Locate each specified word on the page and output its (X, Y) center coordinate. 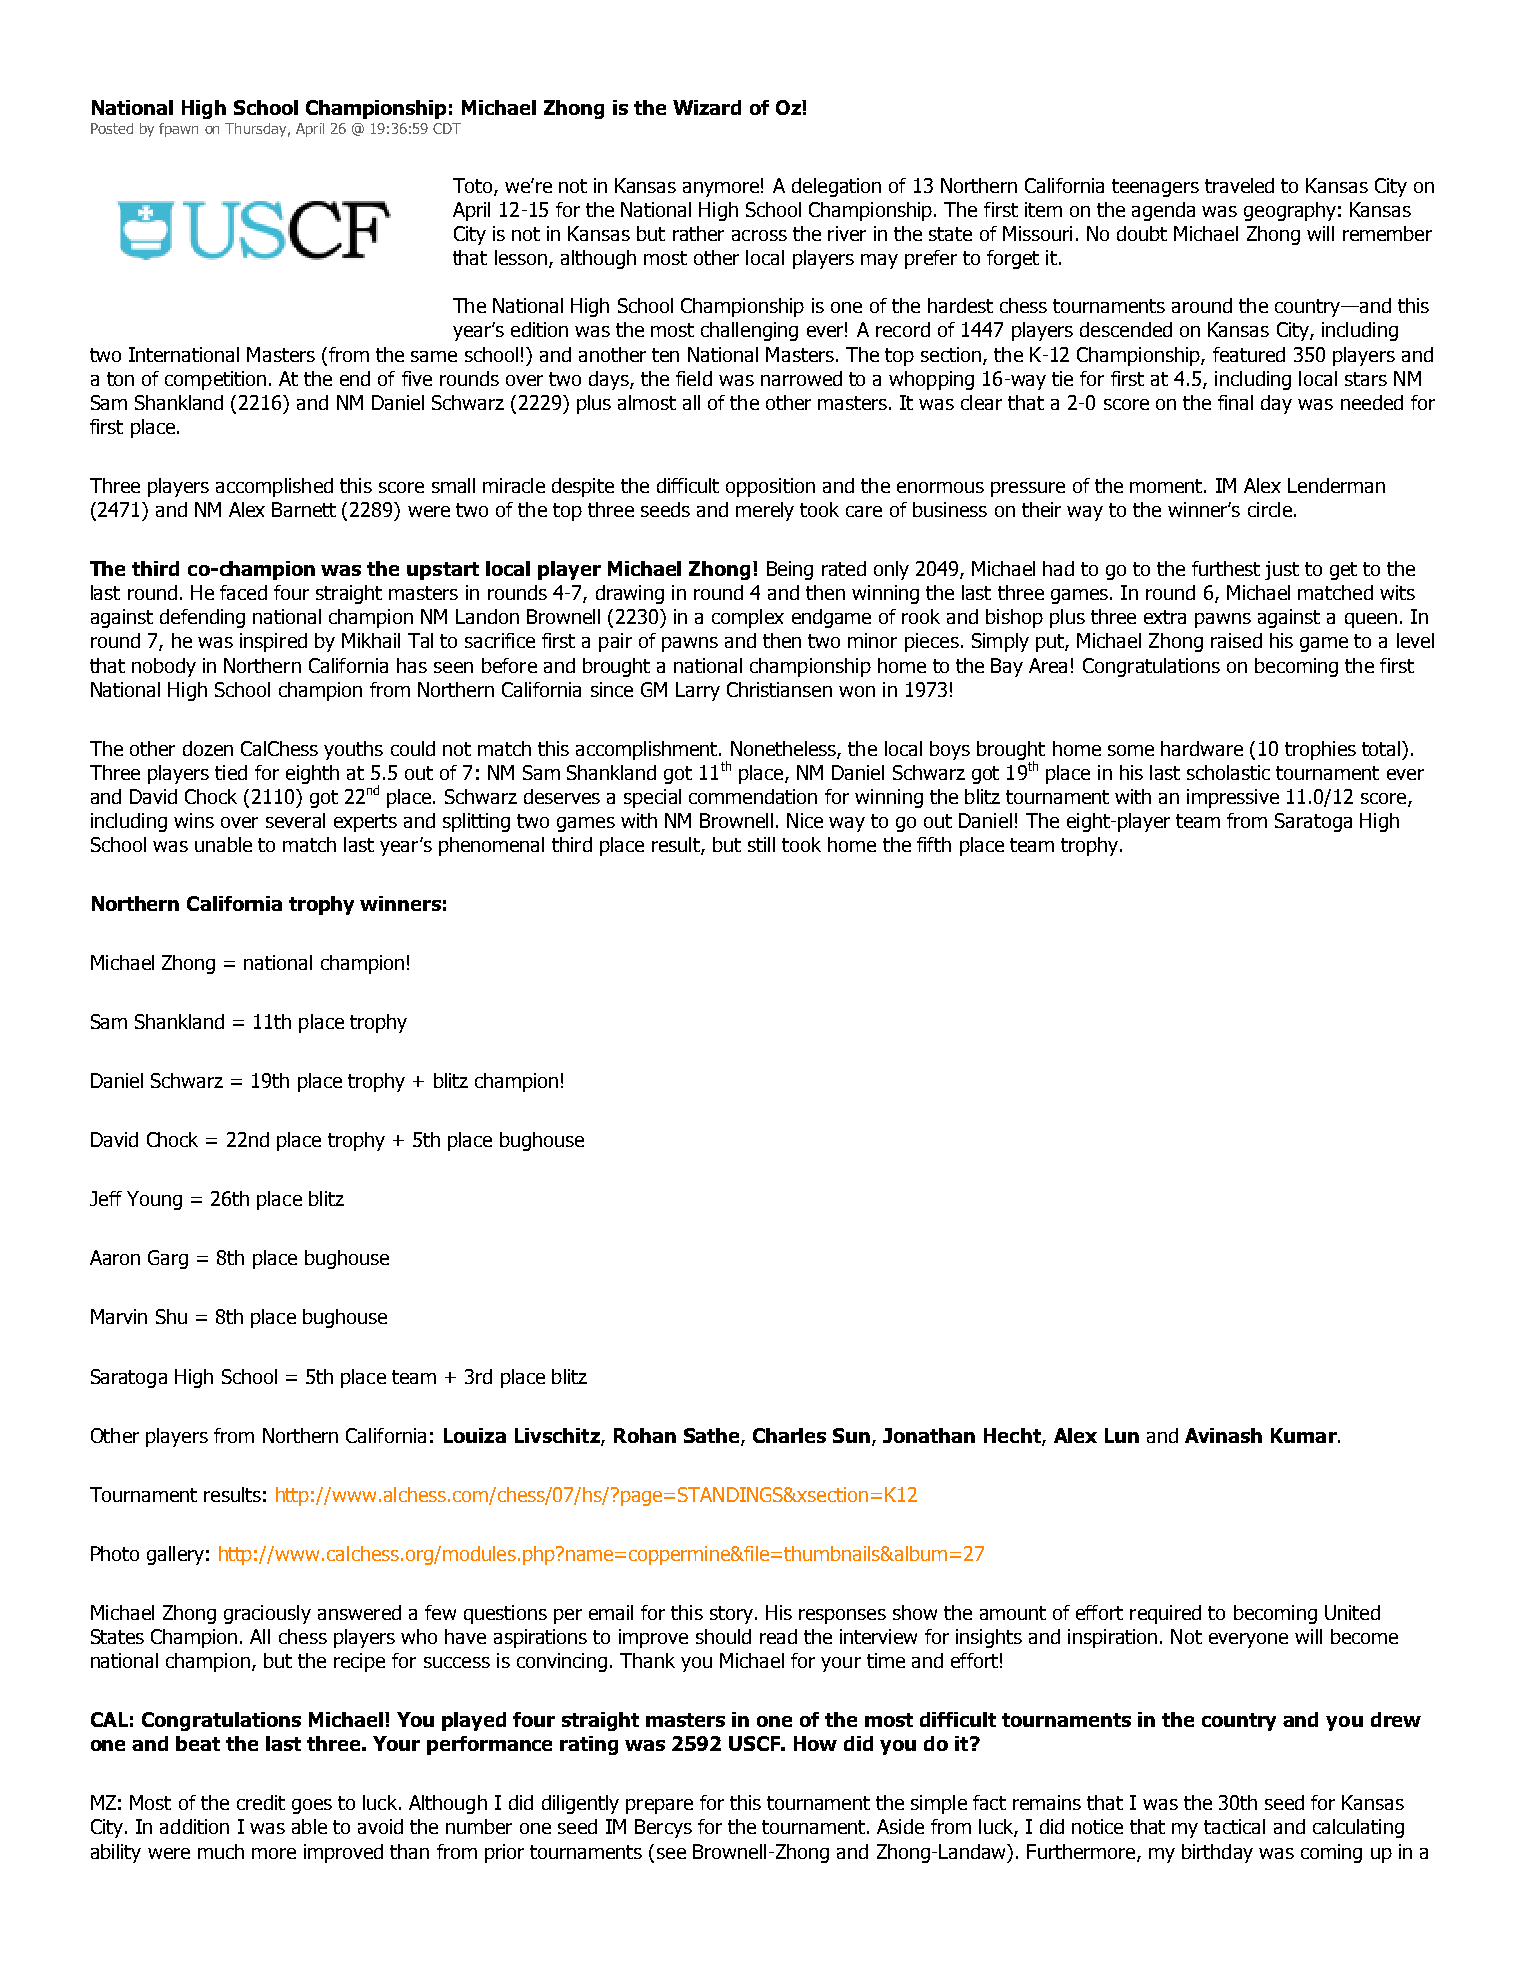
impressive (1233, 798)
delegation (836, 187)
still (761, 844)
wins (194, 820)
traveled (1239, 185)
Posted (112, 128)
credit (261, 1802)
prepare (659, 1806)
